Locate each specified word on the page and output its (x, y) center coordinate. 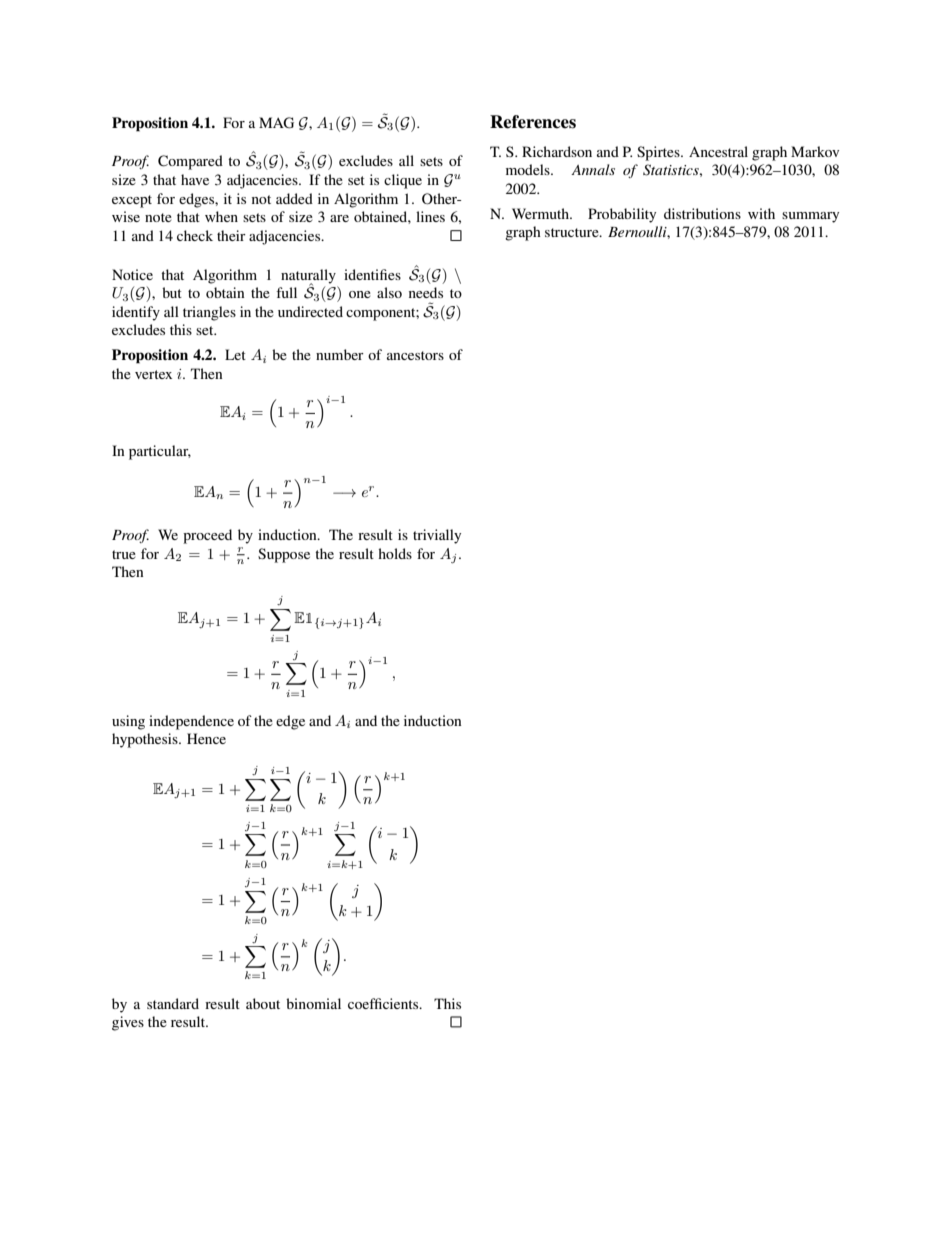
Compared (190, 162)
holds (395, 553)
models (529, 169)
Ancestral (718, 151)
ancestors (415, 355)
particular (160, 452)
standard (173, 1003)
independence (191, 722)
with (761, 213)
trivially (437, 536)
